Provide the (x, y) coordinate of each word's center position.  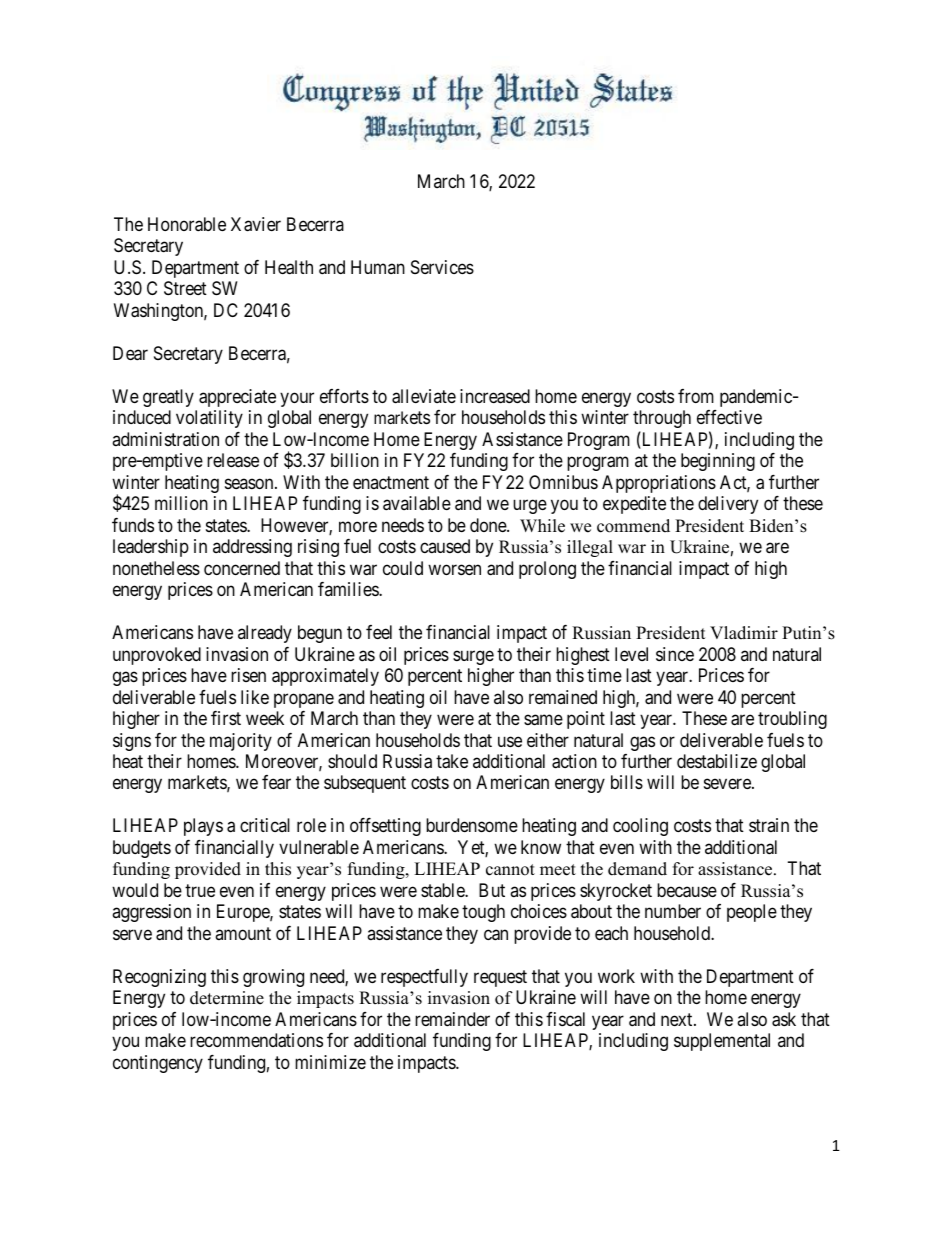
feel (379, 632)
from (696, 396)
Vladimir (744, 633)
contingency (158, 1064)
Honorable (187, 224)
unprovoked (157, 656)
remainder (452, 1019)
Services (442, 267)
